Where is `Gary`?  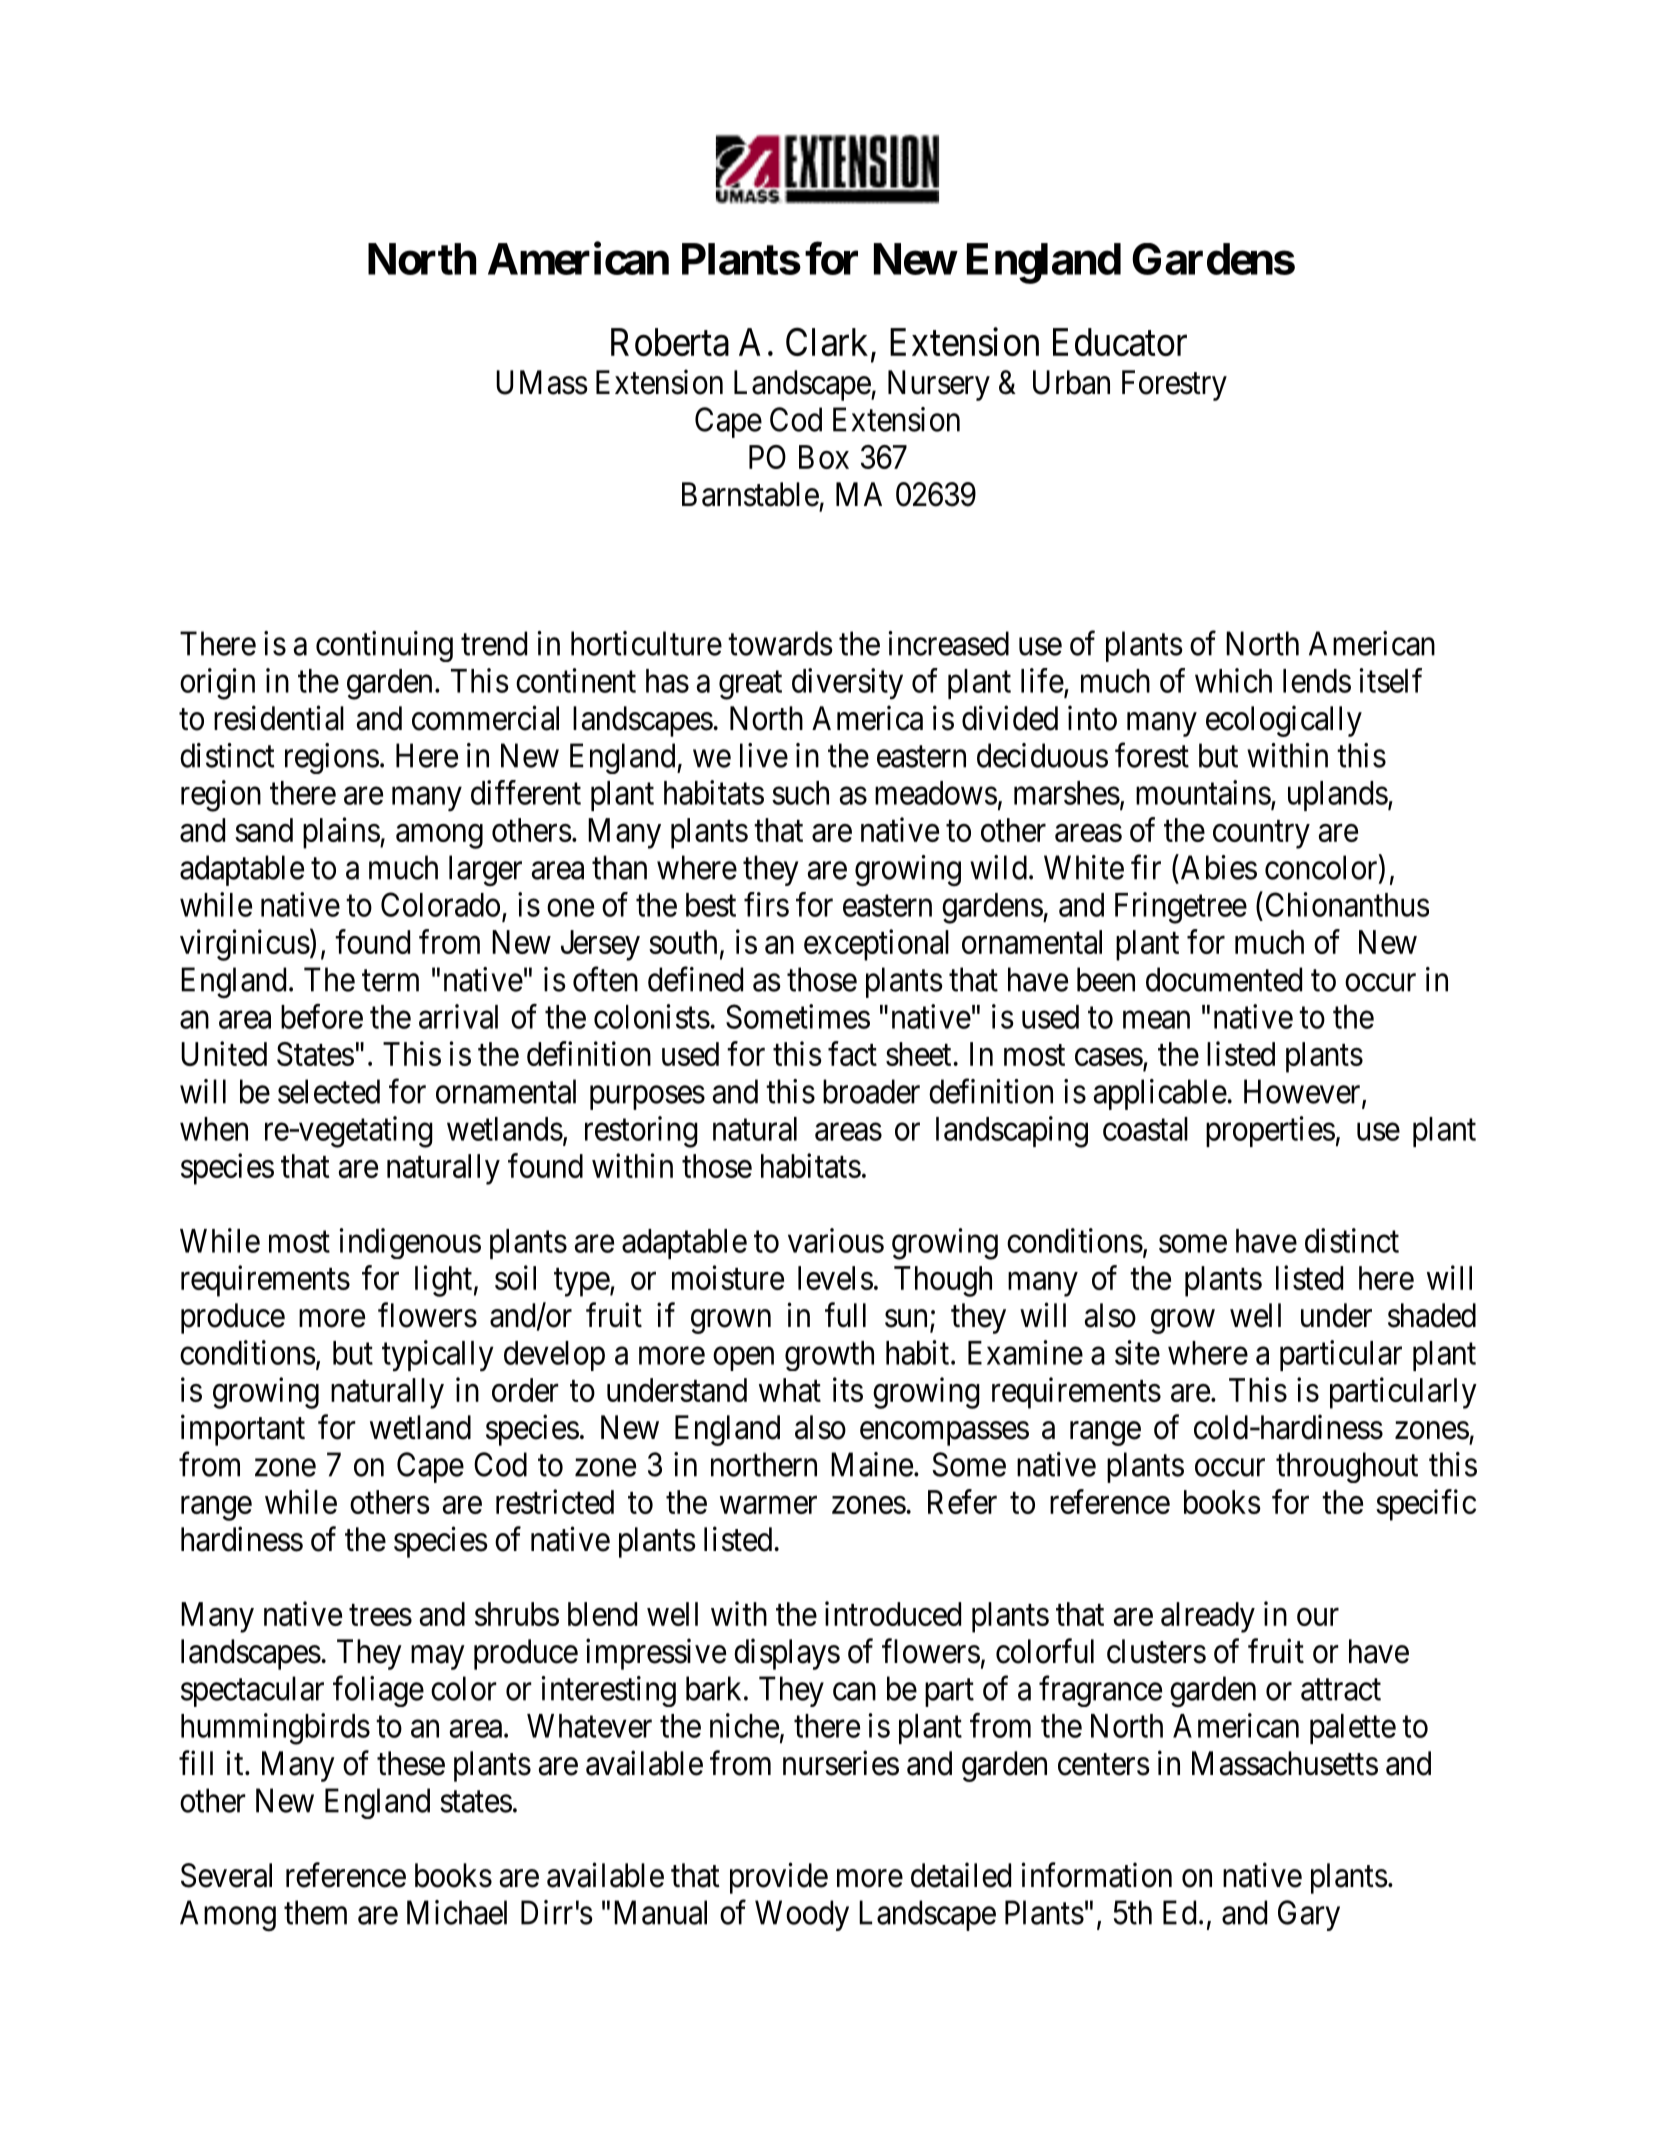
Gary is located at coordinates (1309, 1915).
